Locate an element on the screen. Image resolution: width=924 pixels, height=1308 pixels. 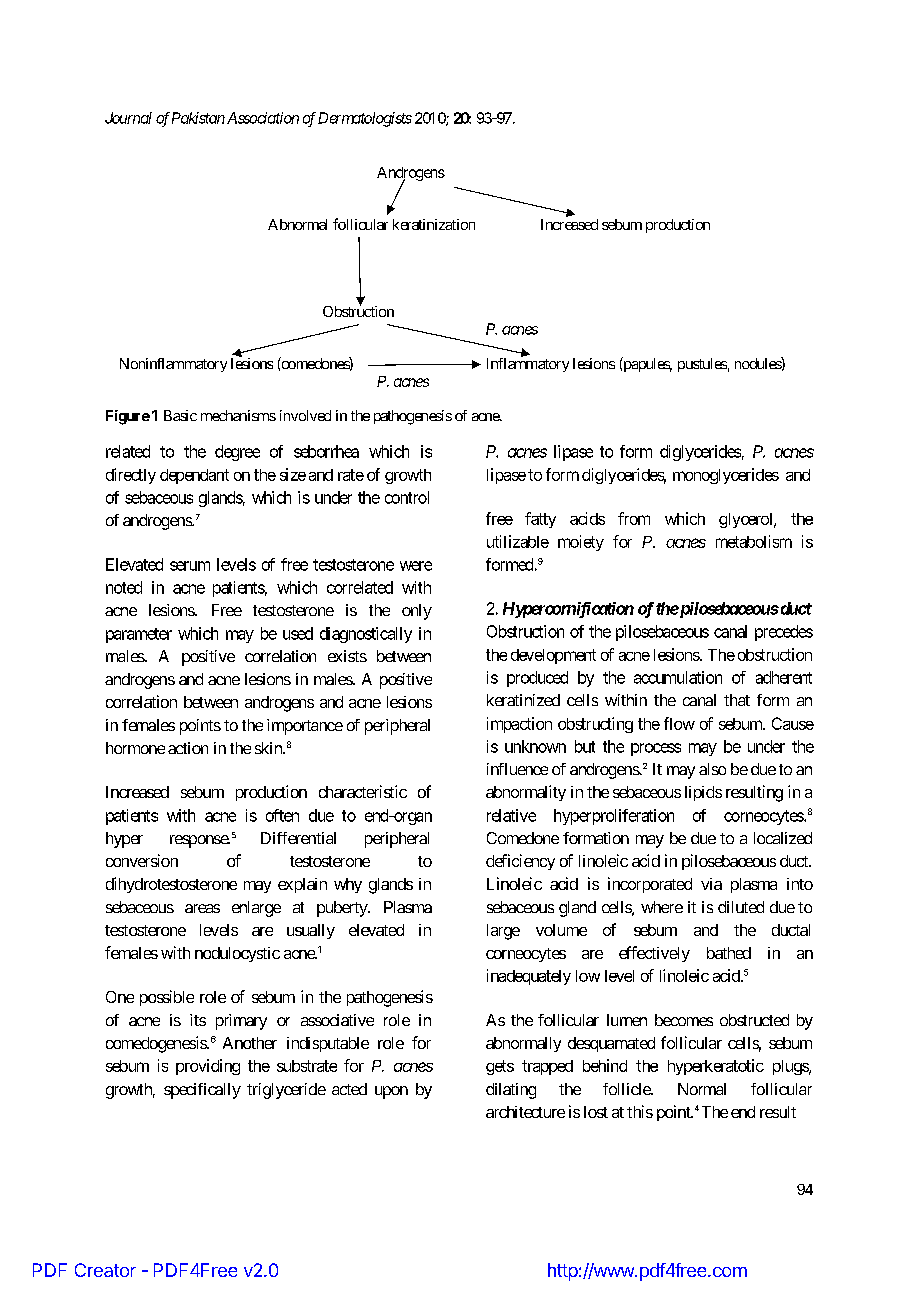
that is located at coordinates (737, 700).
